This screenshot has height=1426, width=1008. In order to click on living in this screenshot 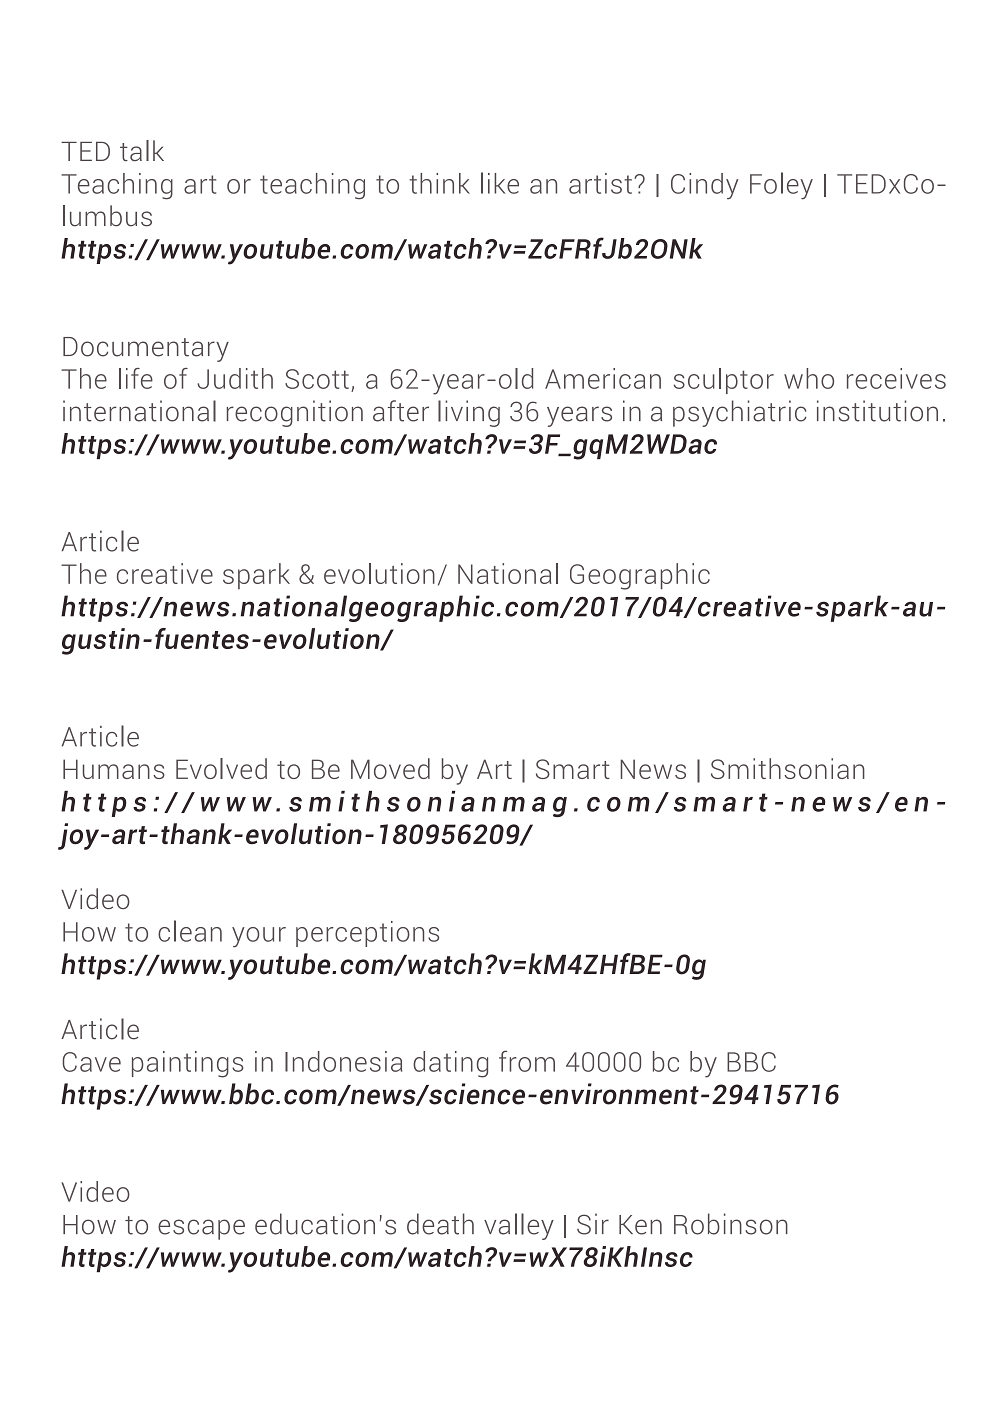, I will do `click(469, 413)`.
